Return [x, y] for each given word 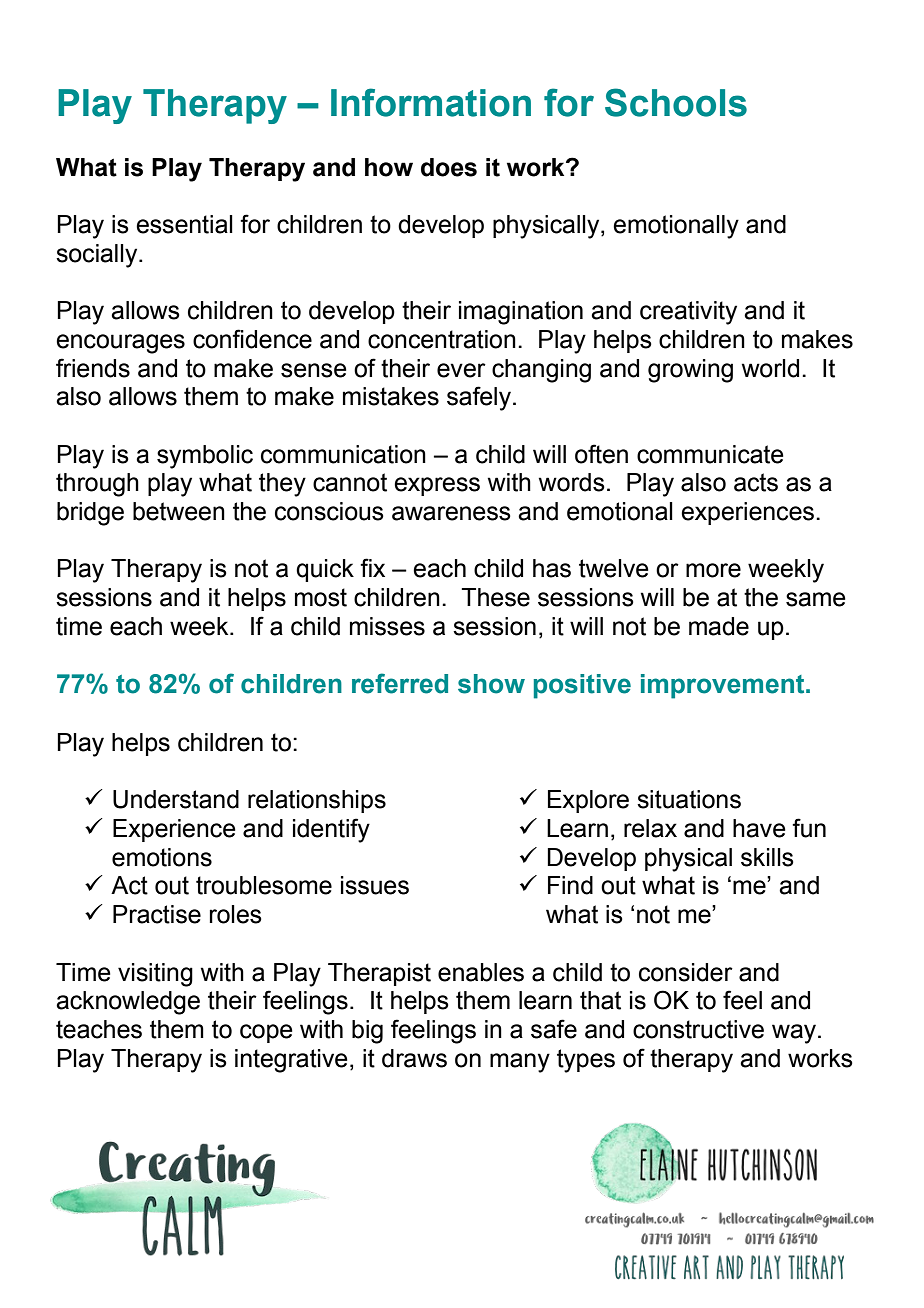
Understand [176, 799]
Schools [676, 102]
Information [431, 102]
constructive [698, 1029]
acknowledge [128, 1003]
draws [414, 1058]
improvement [724, 686]
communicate [710, 454]
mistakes [391, 396]
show [491, 684]
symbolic [205, 457]
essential [184, 224]
